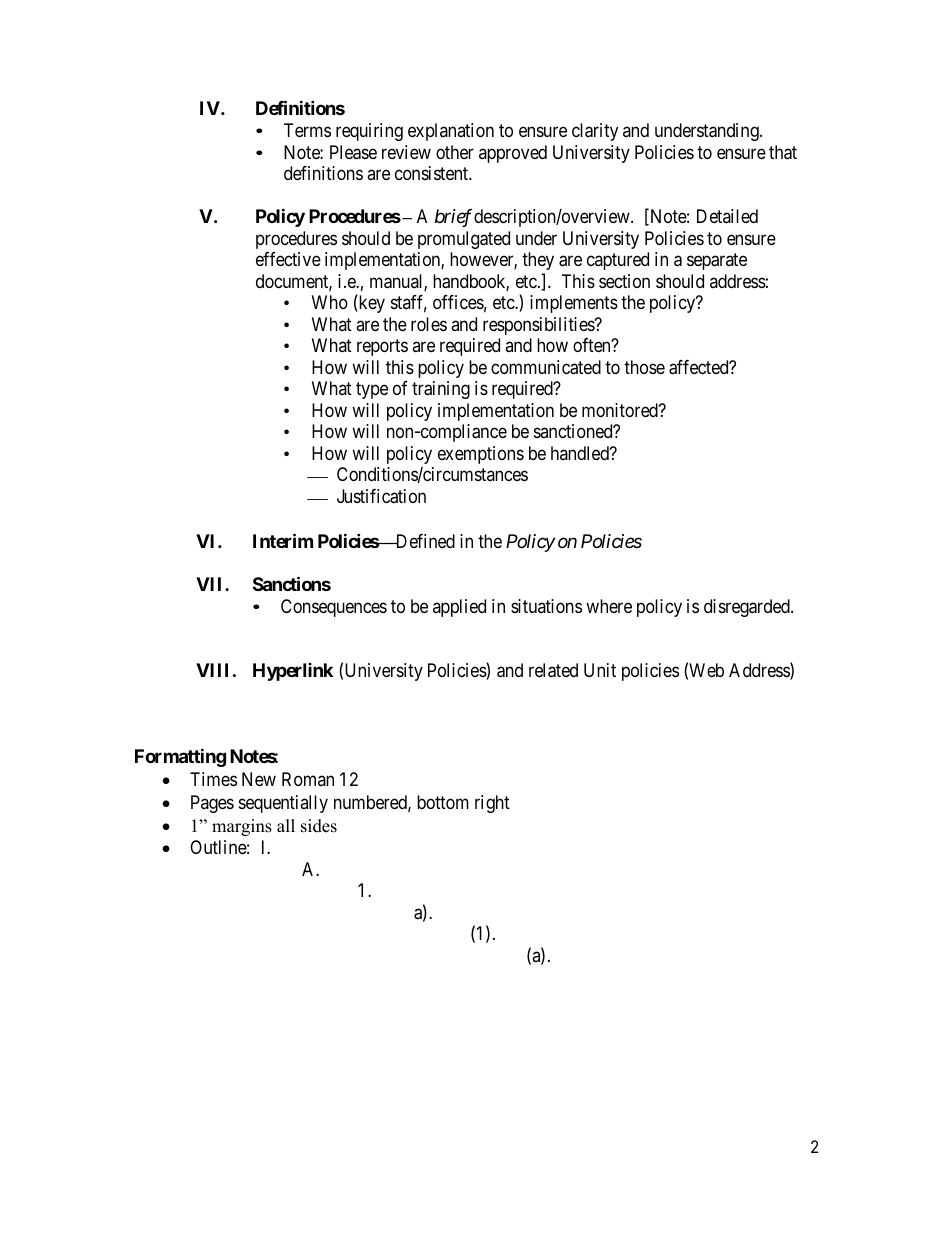  Describe the element at coordinates (455, 152) in the screenshot. I see `other` at that location.
